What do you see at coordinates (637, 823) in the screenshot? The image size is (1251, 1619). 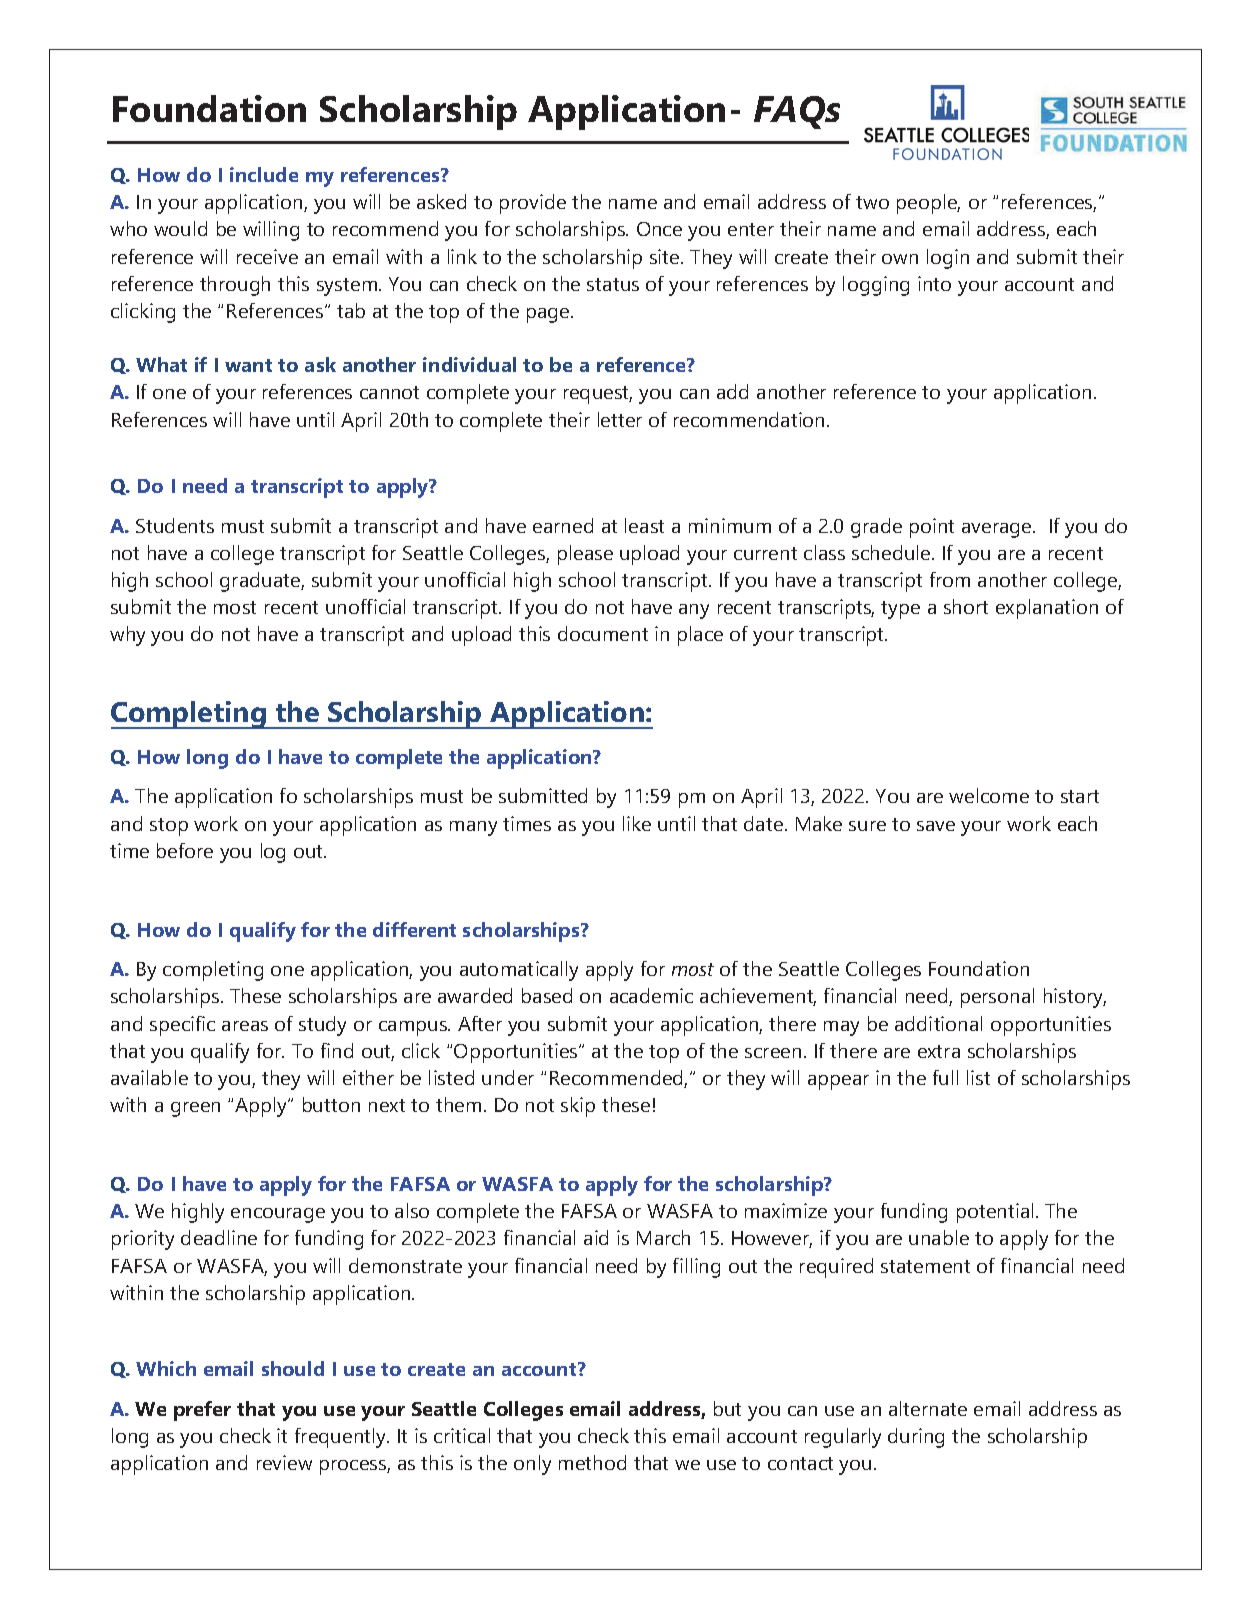 I see `like` at bounding box center [637, 823].
